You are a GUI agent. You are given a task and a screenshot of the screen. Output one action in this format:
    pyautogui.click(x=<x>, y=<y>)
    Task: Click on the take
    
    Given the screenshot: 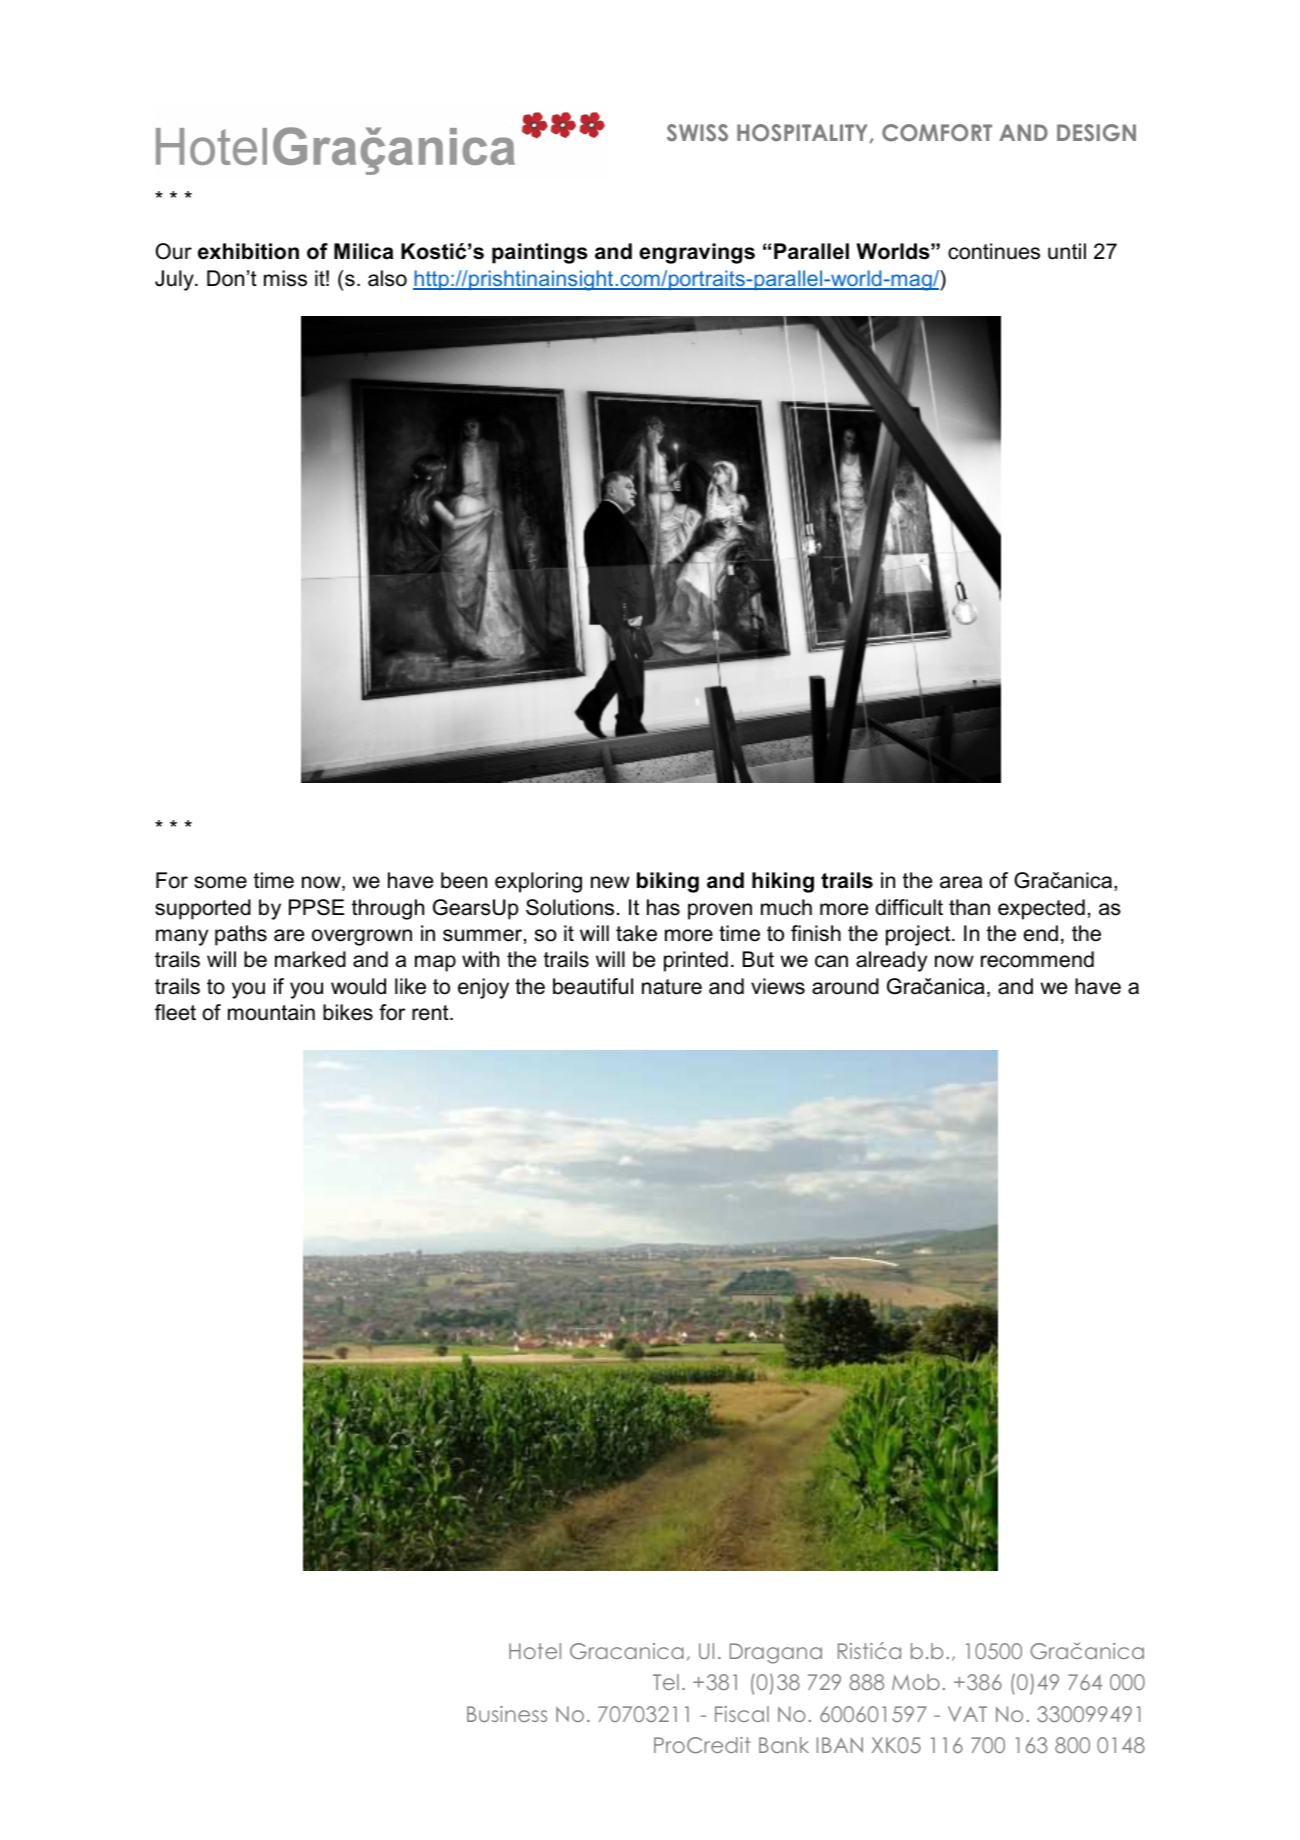 What is the action you would take?
    pyautogui.click(x=636, y=933)
